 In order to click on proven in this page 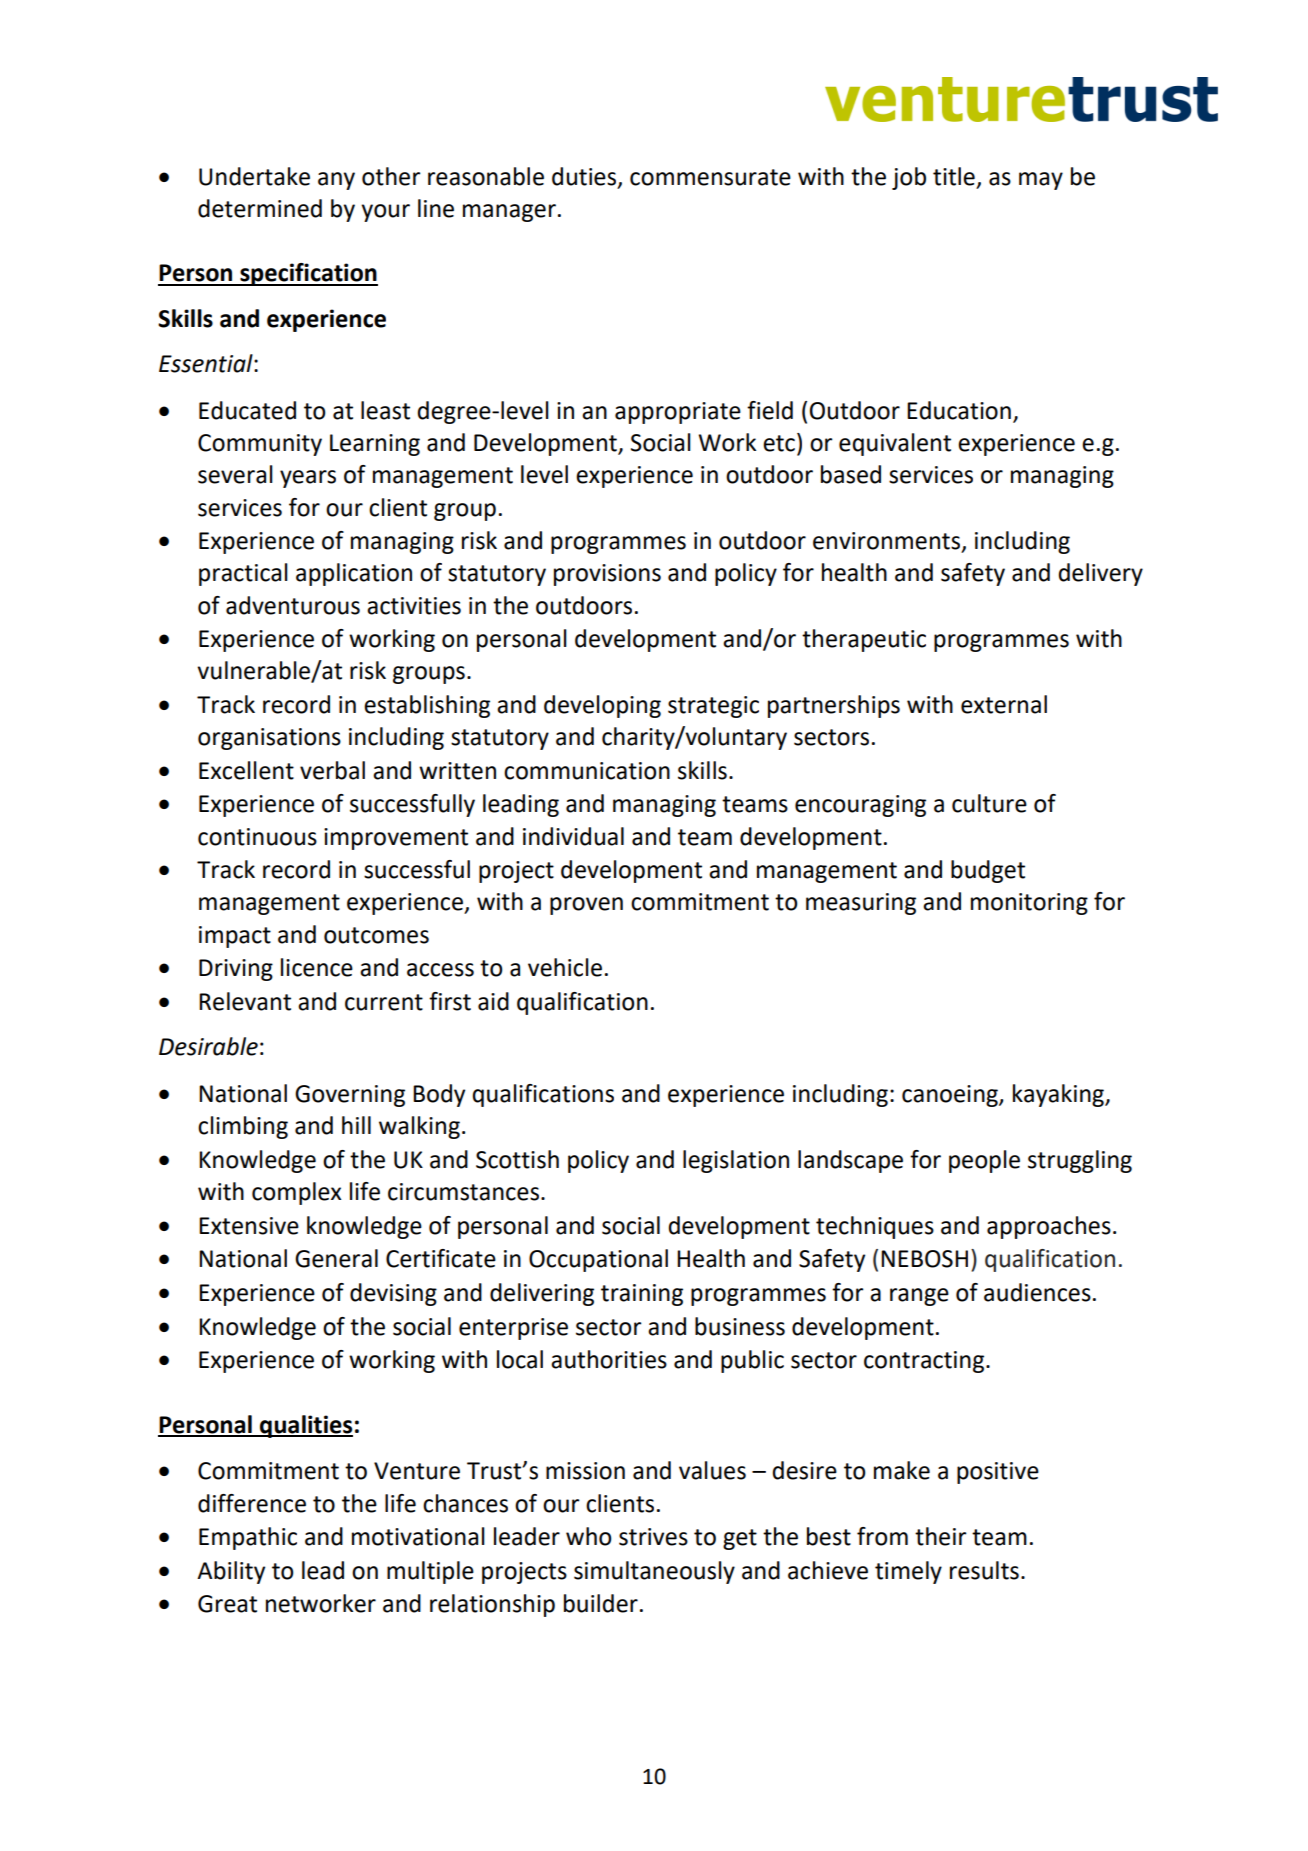, I will do `click(586, 906)`.
